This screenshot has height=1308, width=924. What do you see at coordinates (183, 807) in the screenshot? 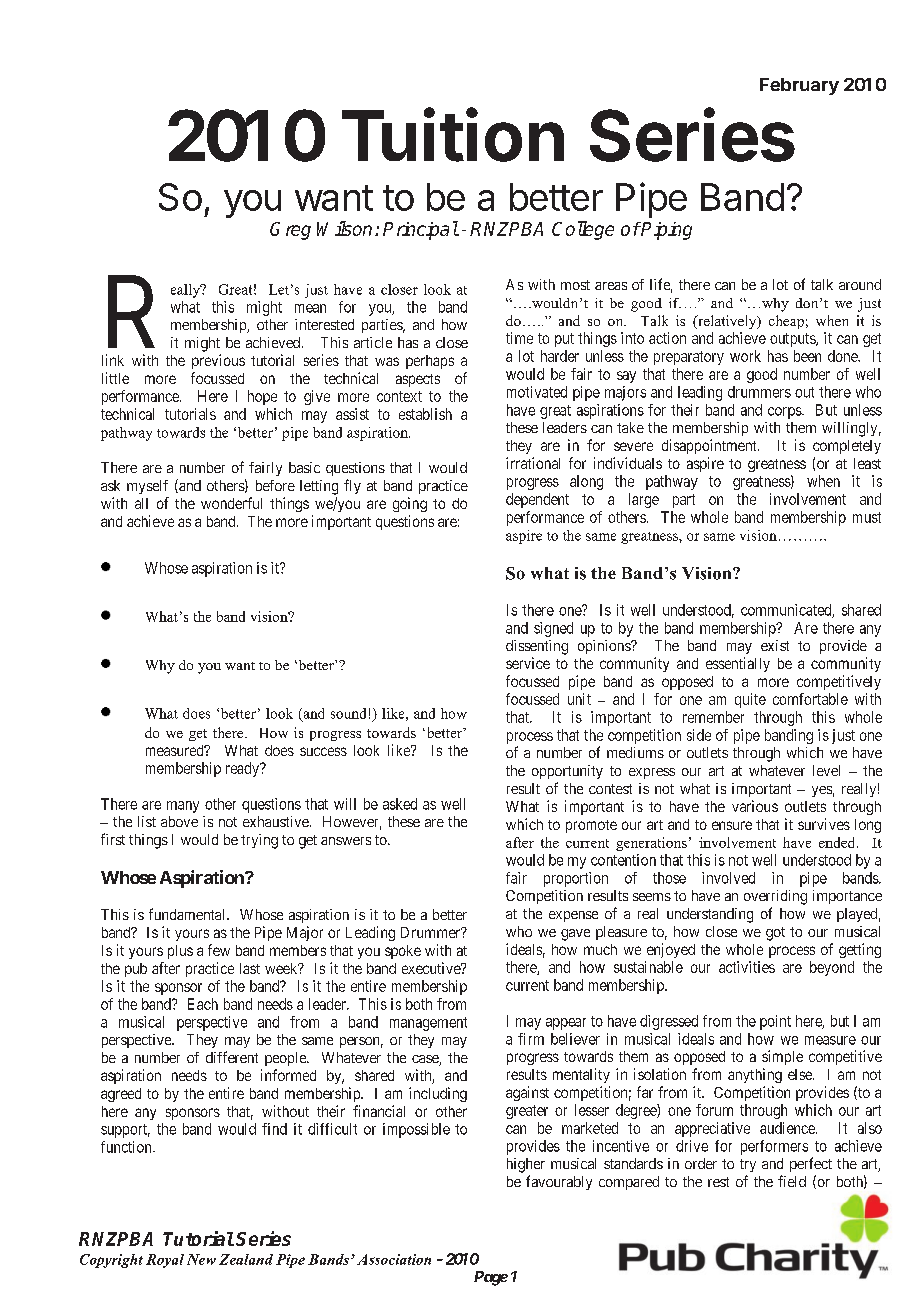
I see `many` at bounding box center [183, 807].
